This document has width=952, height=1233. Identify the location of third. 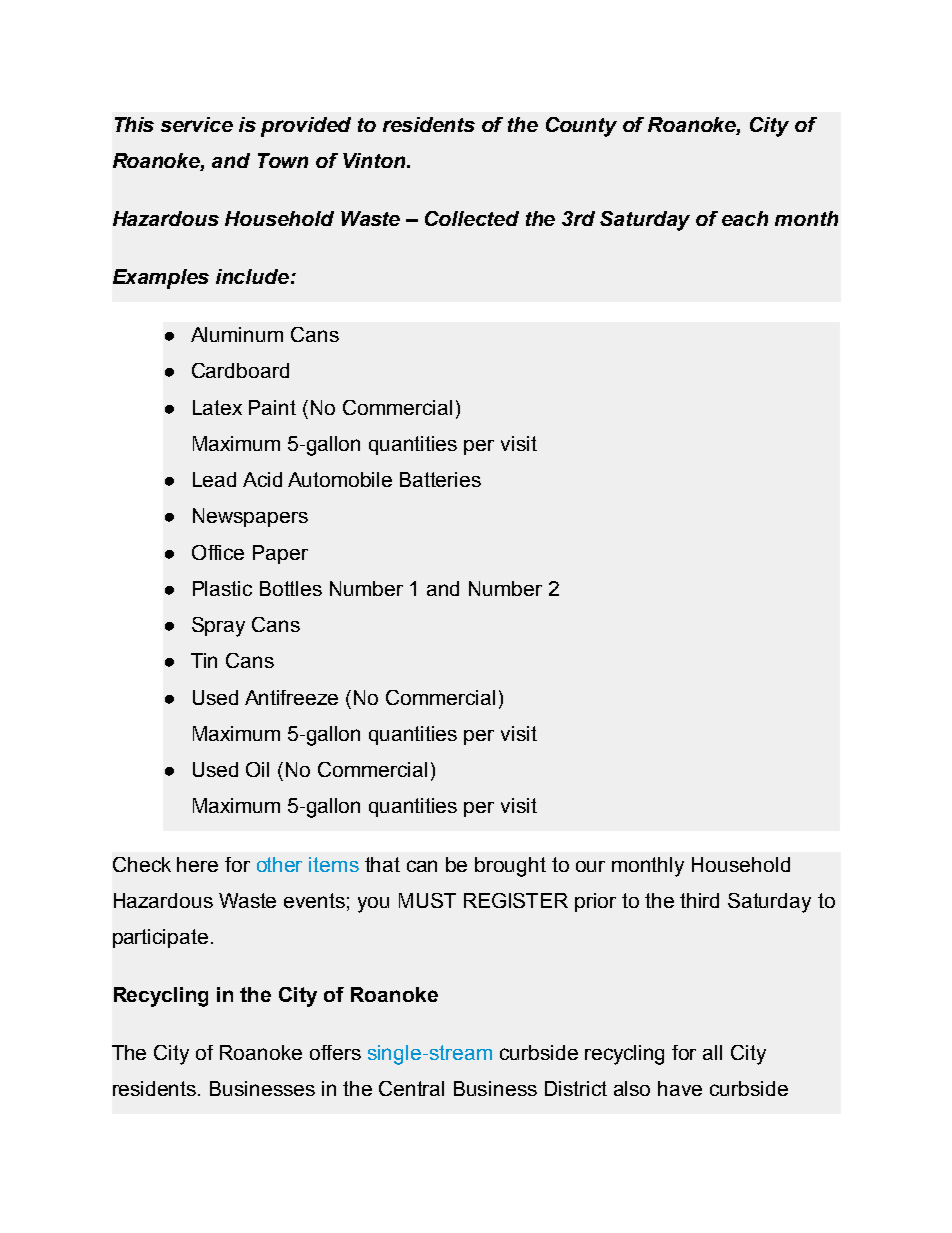
(699, 900).
